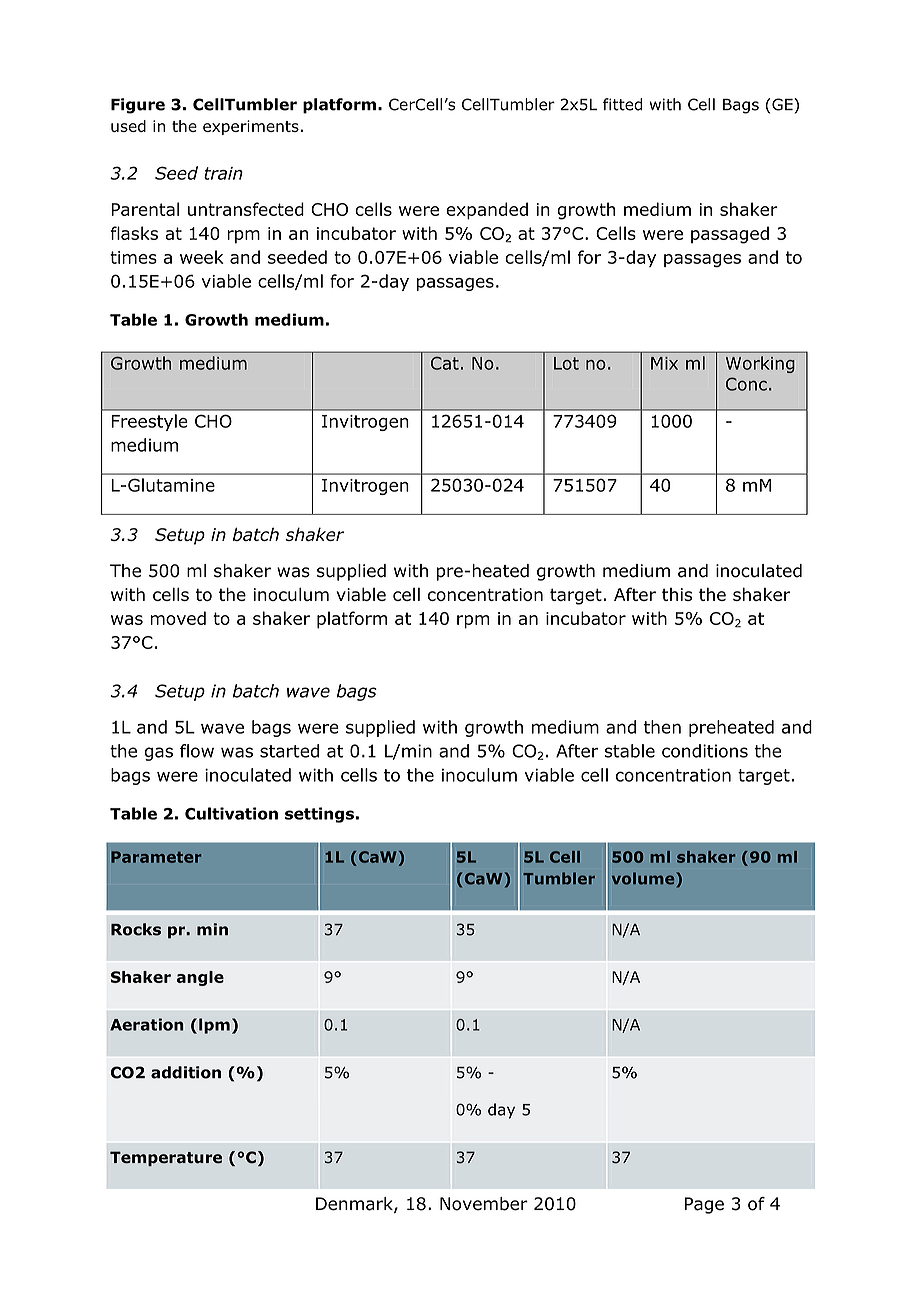 This screenshot has height=1308, width=924. Describe the element at coordinates (223, 173) in the screenshot. I see `train` at that location.
